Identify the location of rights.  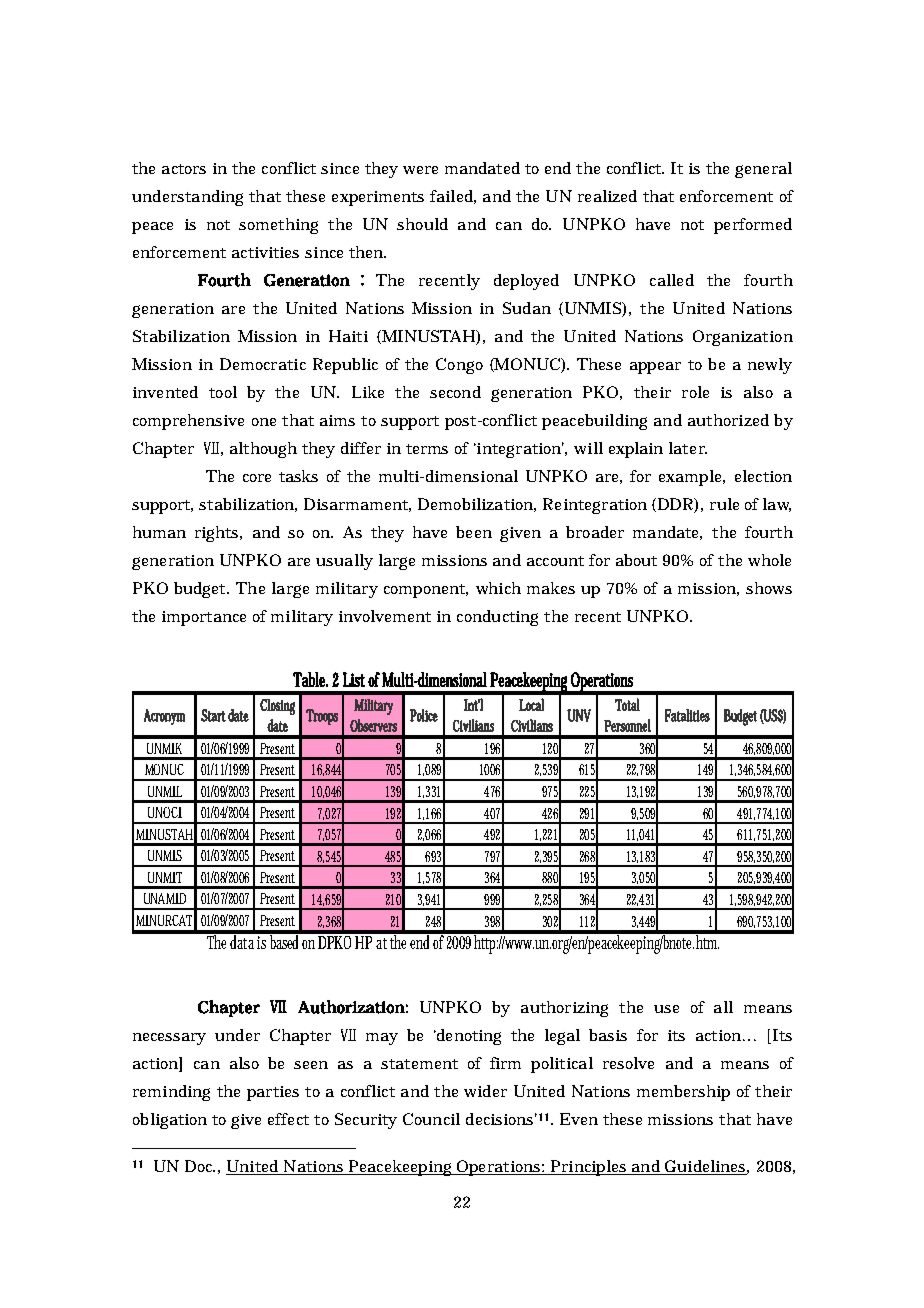
(218, 534).
